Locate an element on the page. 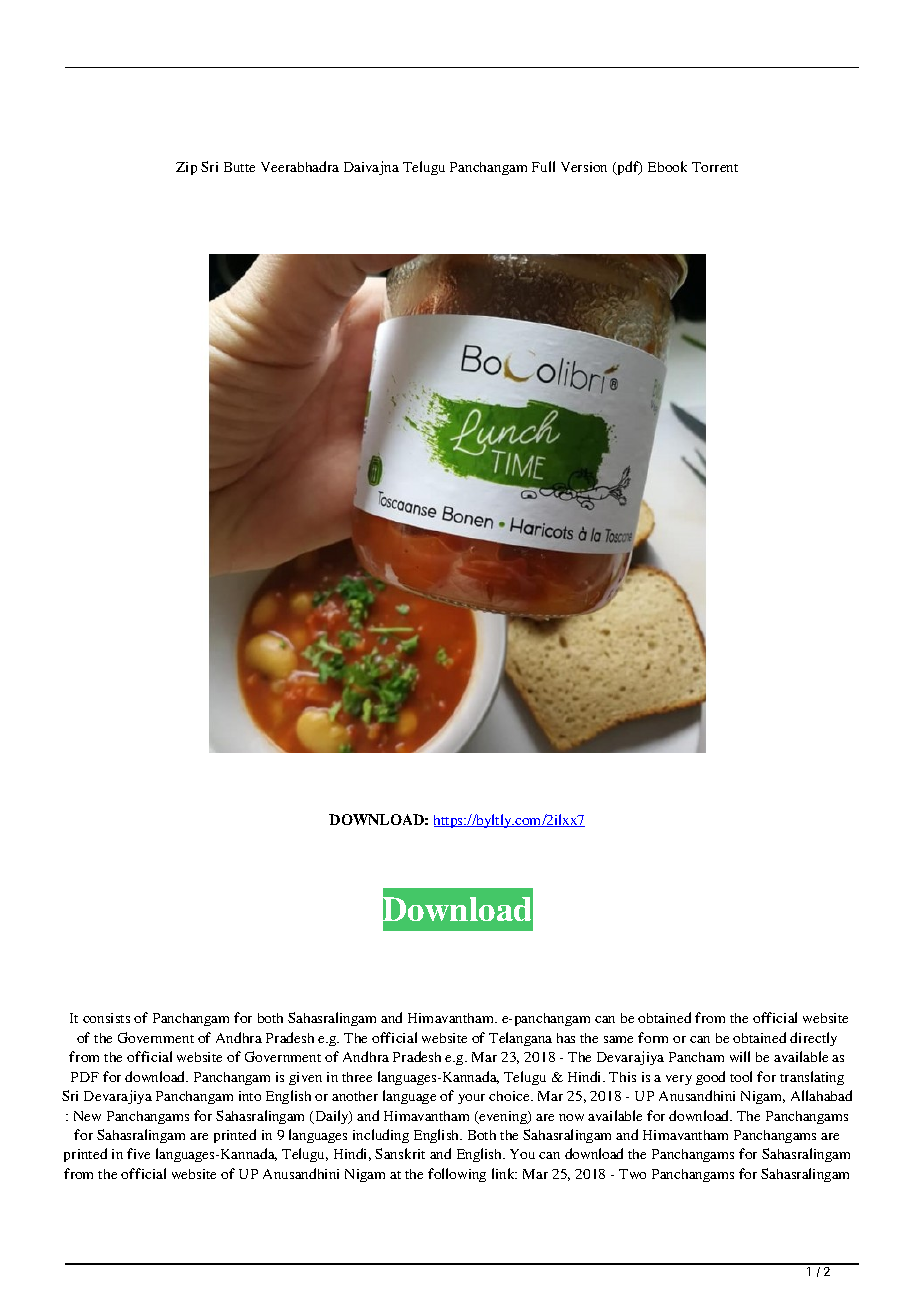 Image resolution: width=924 pixels, height=1308 pixels. tool is located at coordinates (741, 1076).
